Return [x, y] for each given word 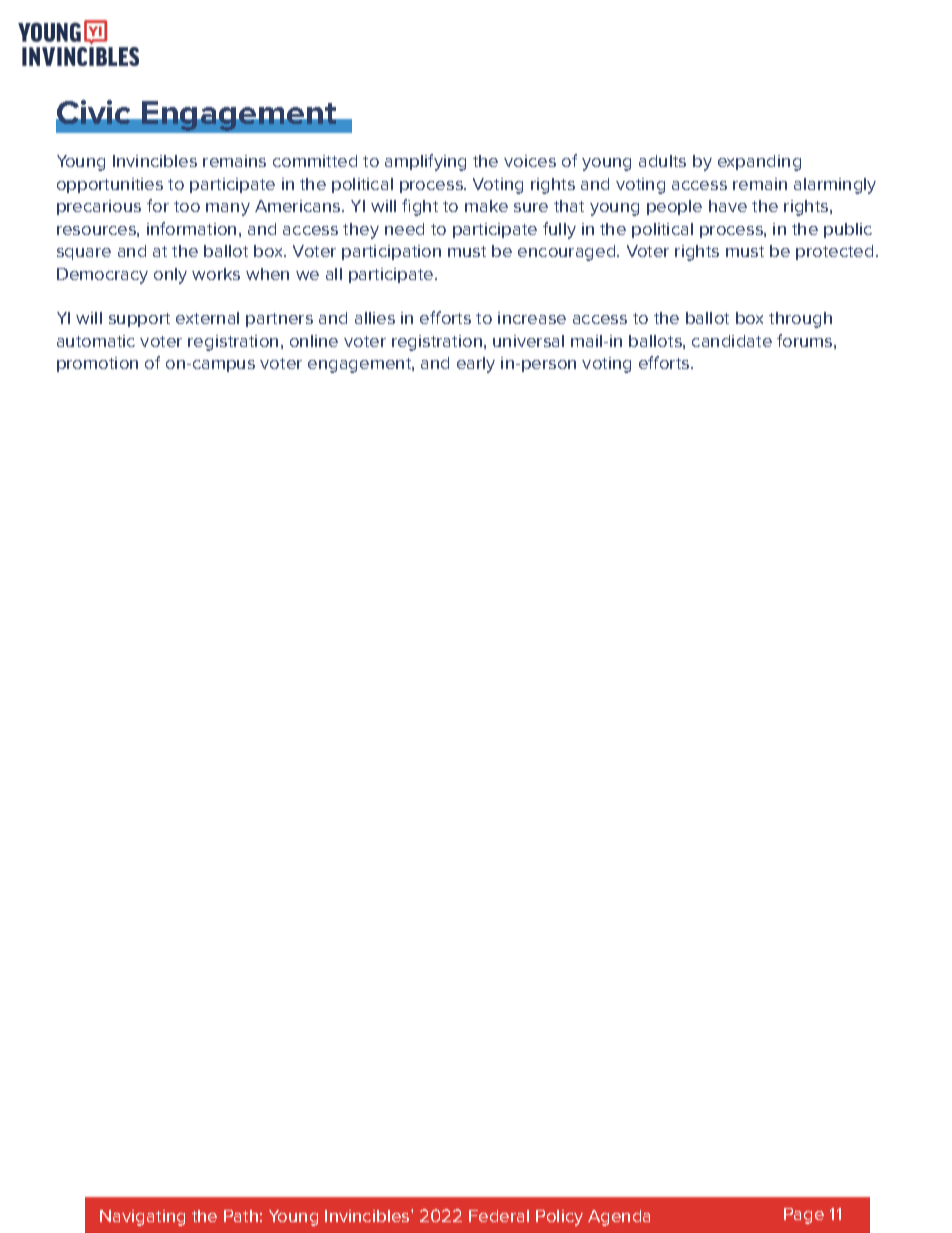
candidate [732, 341]
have [728, 206]
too [187, 206]
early [476, 365]
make [486, 206]
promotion [97, 364]
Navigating [142, 1218]
